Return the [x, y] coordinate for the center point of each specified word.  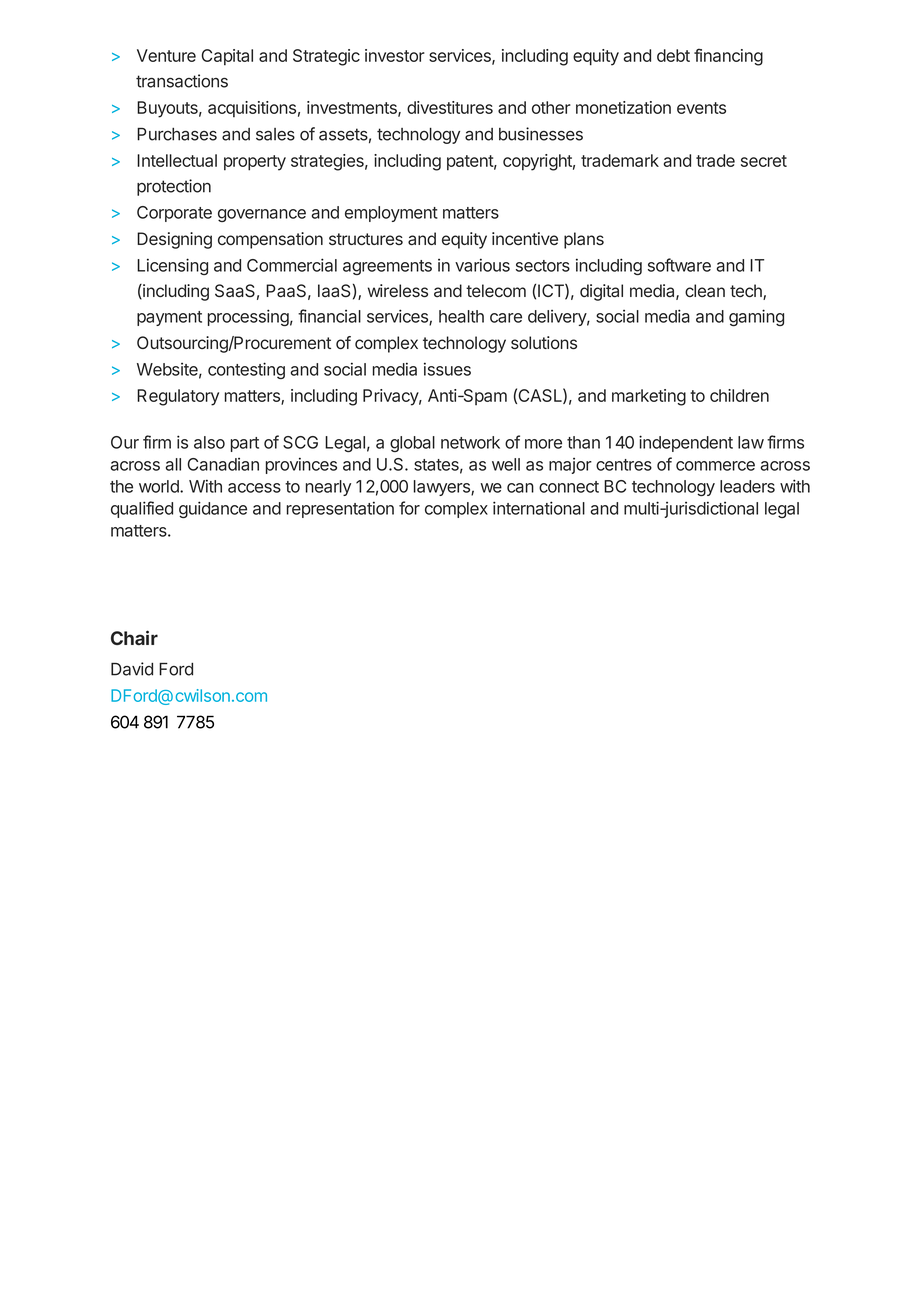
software [679, 265]
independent [686, 443]
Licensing [172, 266]
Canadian [223, 464]
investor [395, 55]
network [470, 442]
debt [673, 55]
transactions [182, 81]
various [482, 265]
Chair [134, 637]
